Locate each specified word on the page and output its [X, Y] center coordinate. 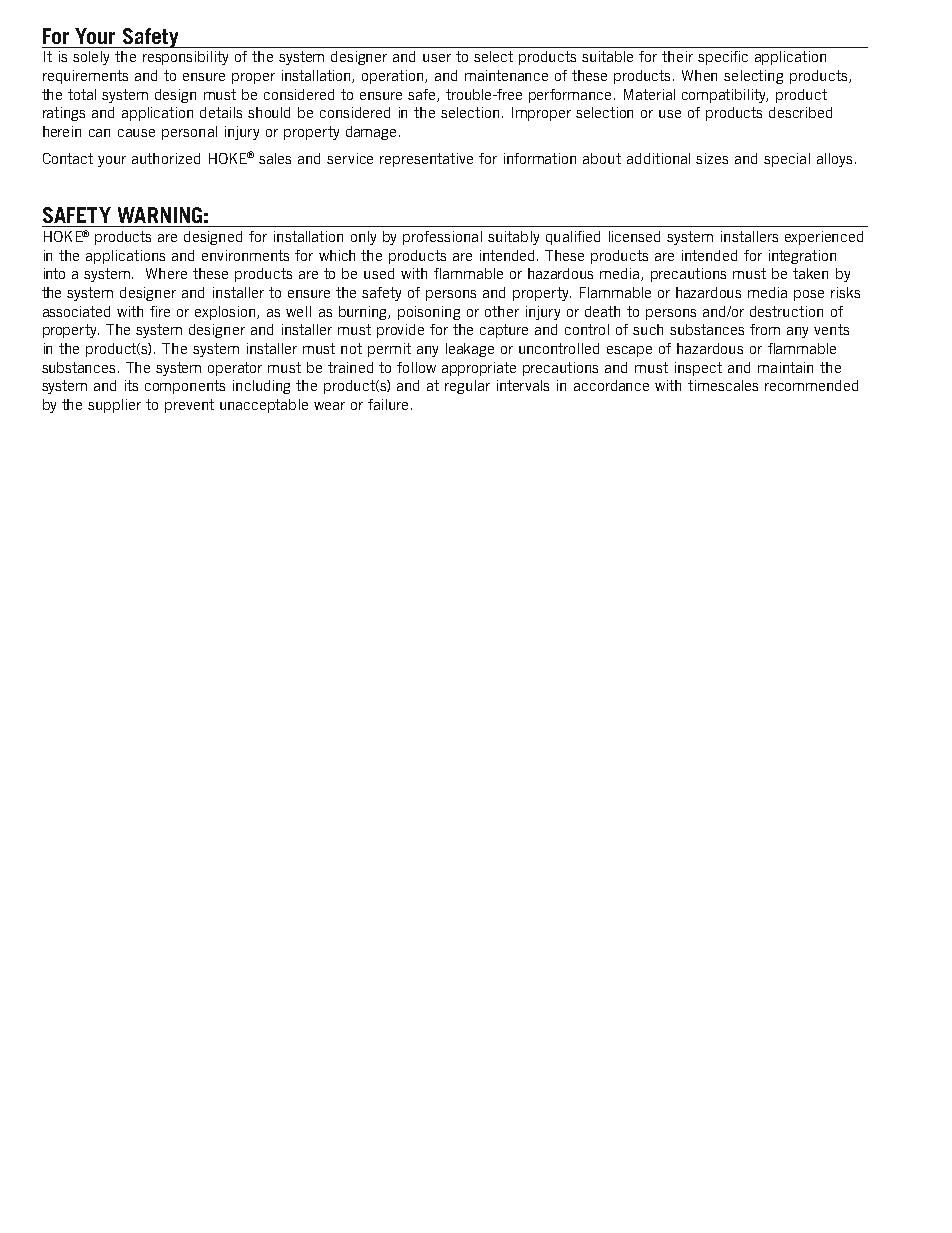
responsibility [185, 58]
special [787, 160]
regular [467, 387]
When [699, 75]
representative [426, 160]
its [131, 385]
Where [166, 273]
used [379, 273]
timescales [723, 385]
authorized [166, 158]
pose [809, 295]
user [437, 58]
